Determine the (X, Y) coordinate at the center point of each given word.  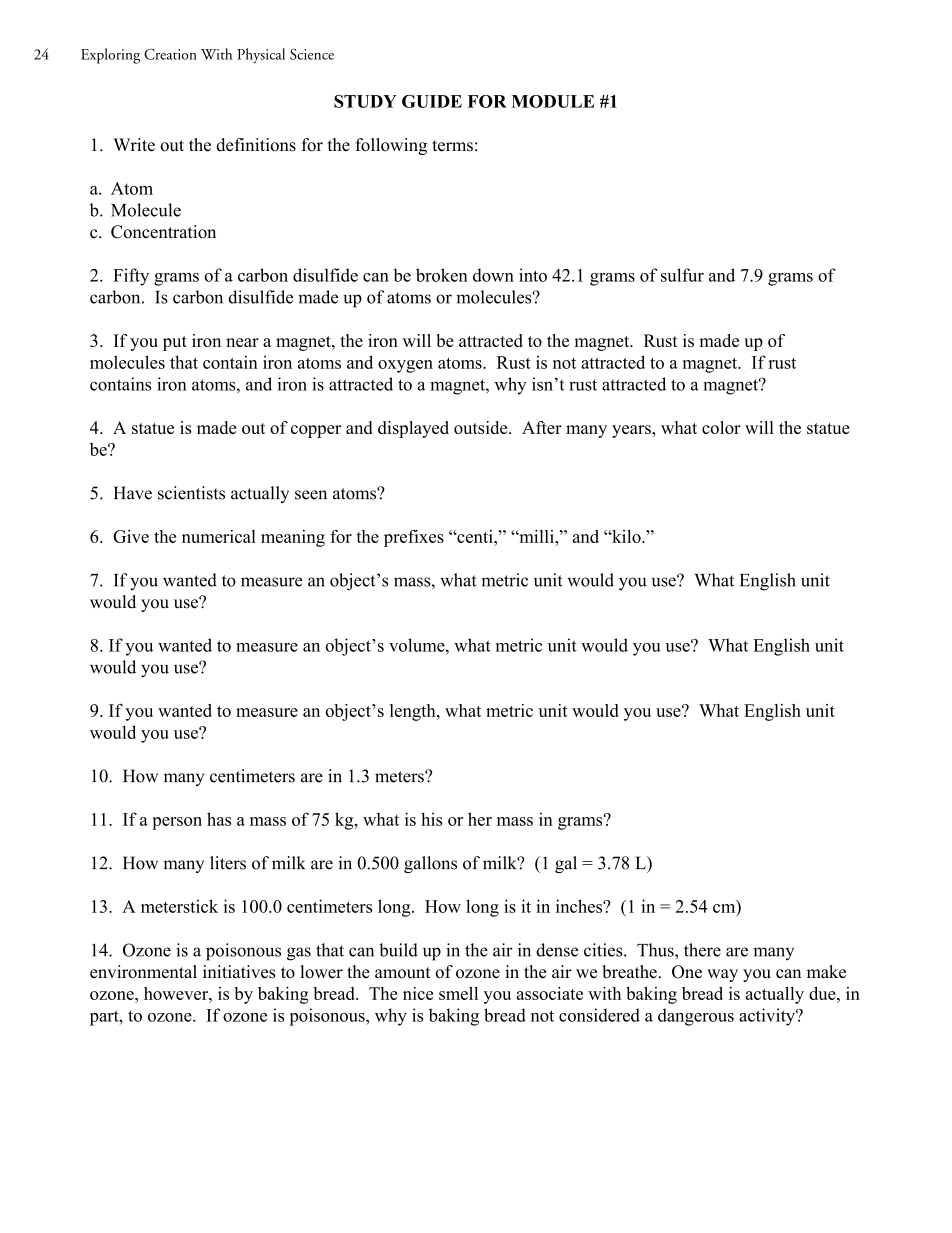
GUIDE (432, 101)
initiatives (239, 972)
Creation (170, 54)
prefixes (414, 538)
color (721, 427)
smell (458, 993)
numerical (219, 536)
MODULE (553, 101)
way (722, 975)
